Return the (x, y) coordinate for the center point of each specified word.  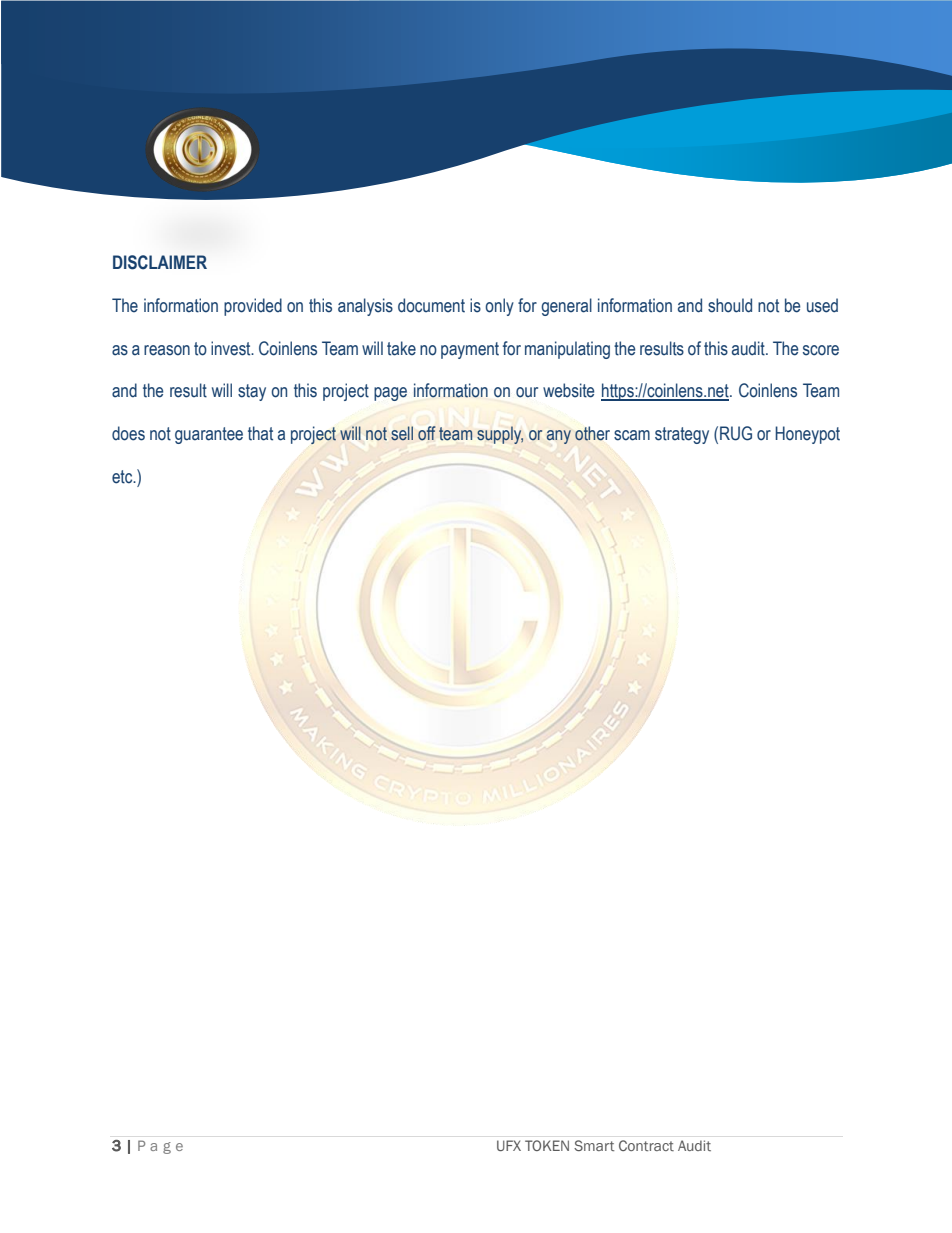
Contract (646, 1145)
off (427, 433)
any (559, 437)
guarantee (209, 435)
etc (123, 477)
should (730, 305)
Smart (594, 1145)
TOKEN (547, 1145)
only (499, 307)
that (260, 433)
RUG (736, 433)
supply (500, 435)
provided (253, 307)
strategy (682, 435)
